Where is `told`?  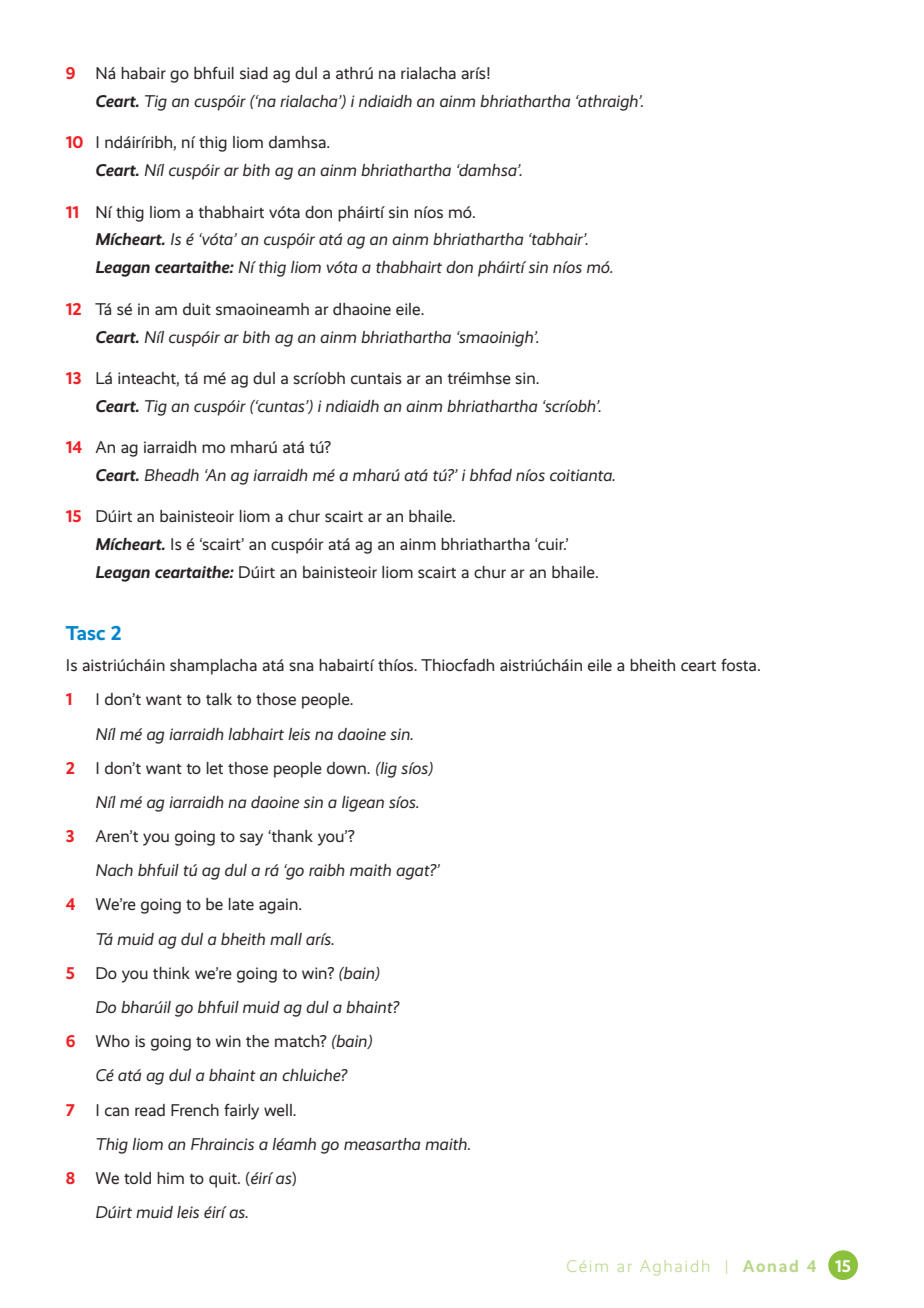
told is located at coordinates (137, 1178).
